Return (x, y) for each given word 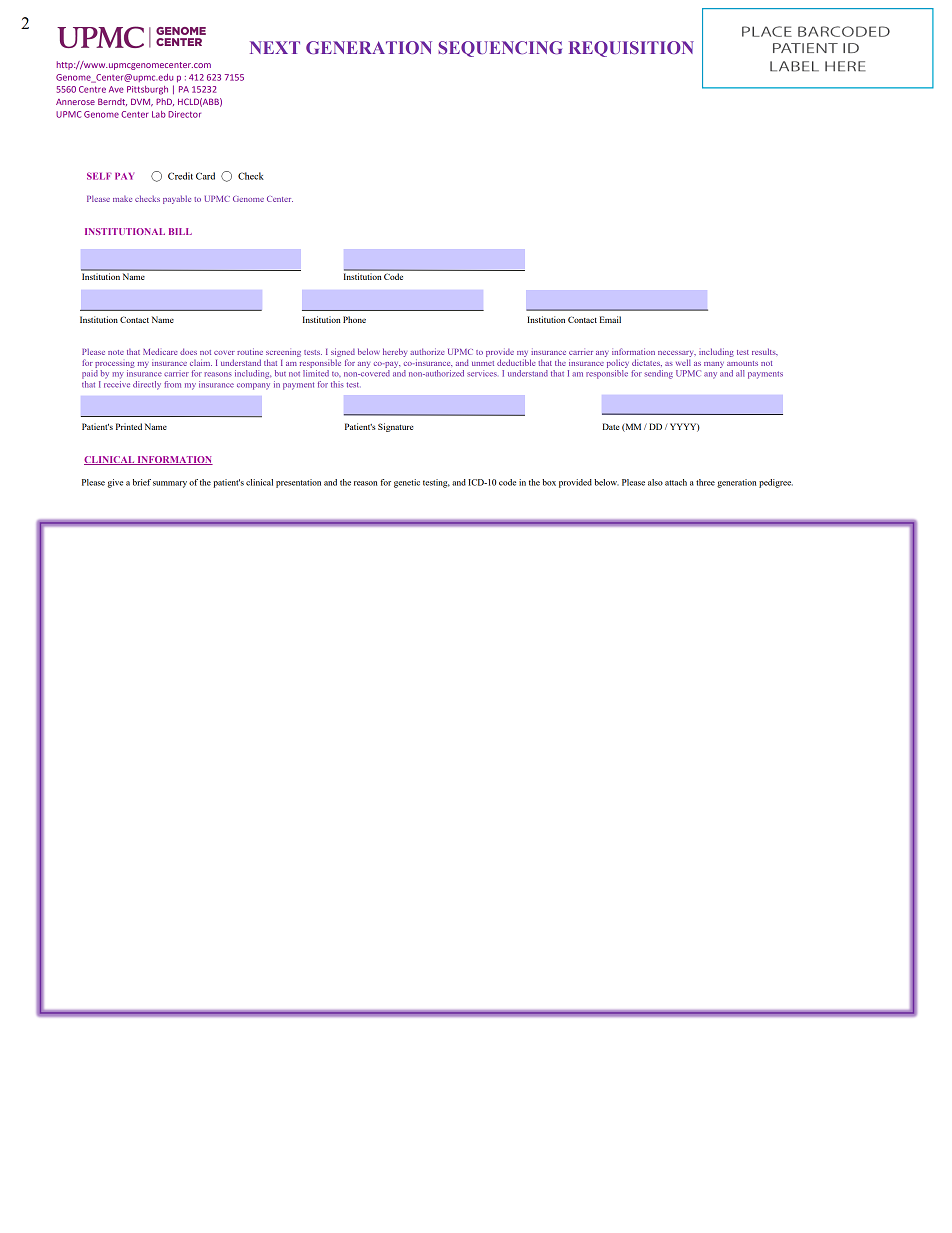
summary (170, 484)
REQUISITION (631, 49)
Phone (354, 319)
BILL (180, 231)
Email (610, 319)
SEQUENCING (500, 49)
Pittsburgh (147, 90)
